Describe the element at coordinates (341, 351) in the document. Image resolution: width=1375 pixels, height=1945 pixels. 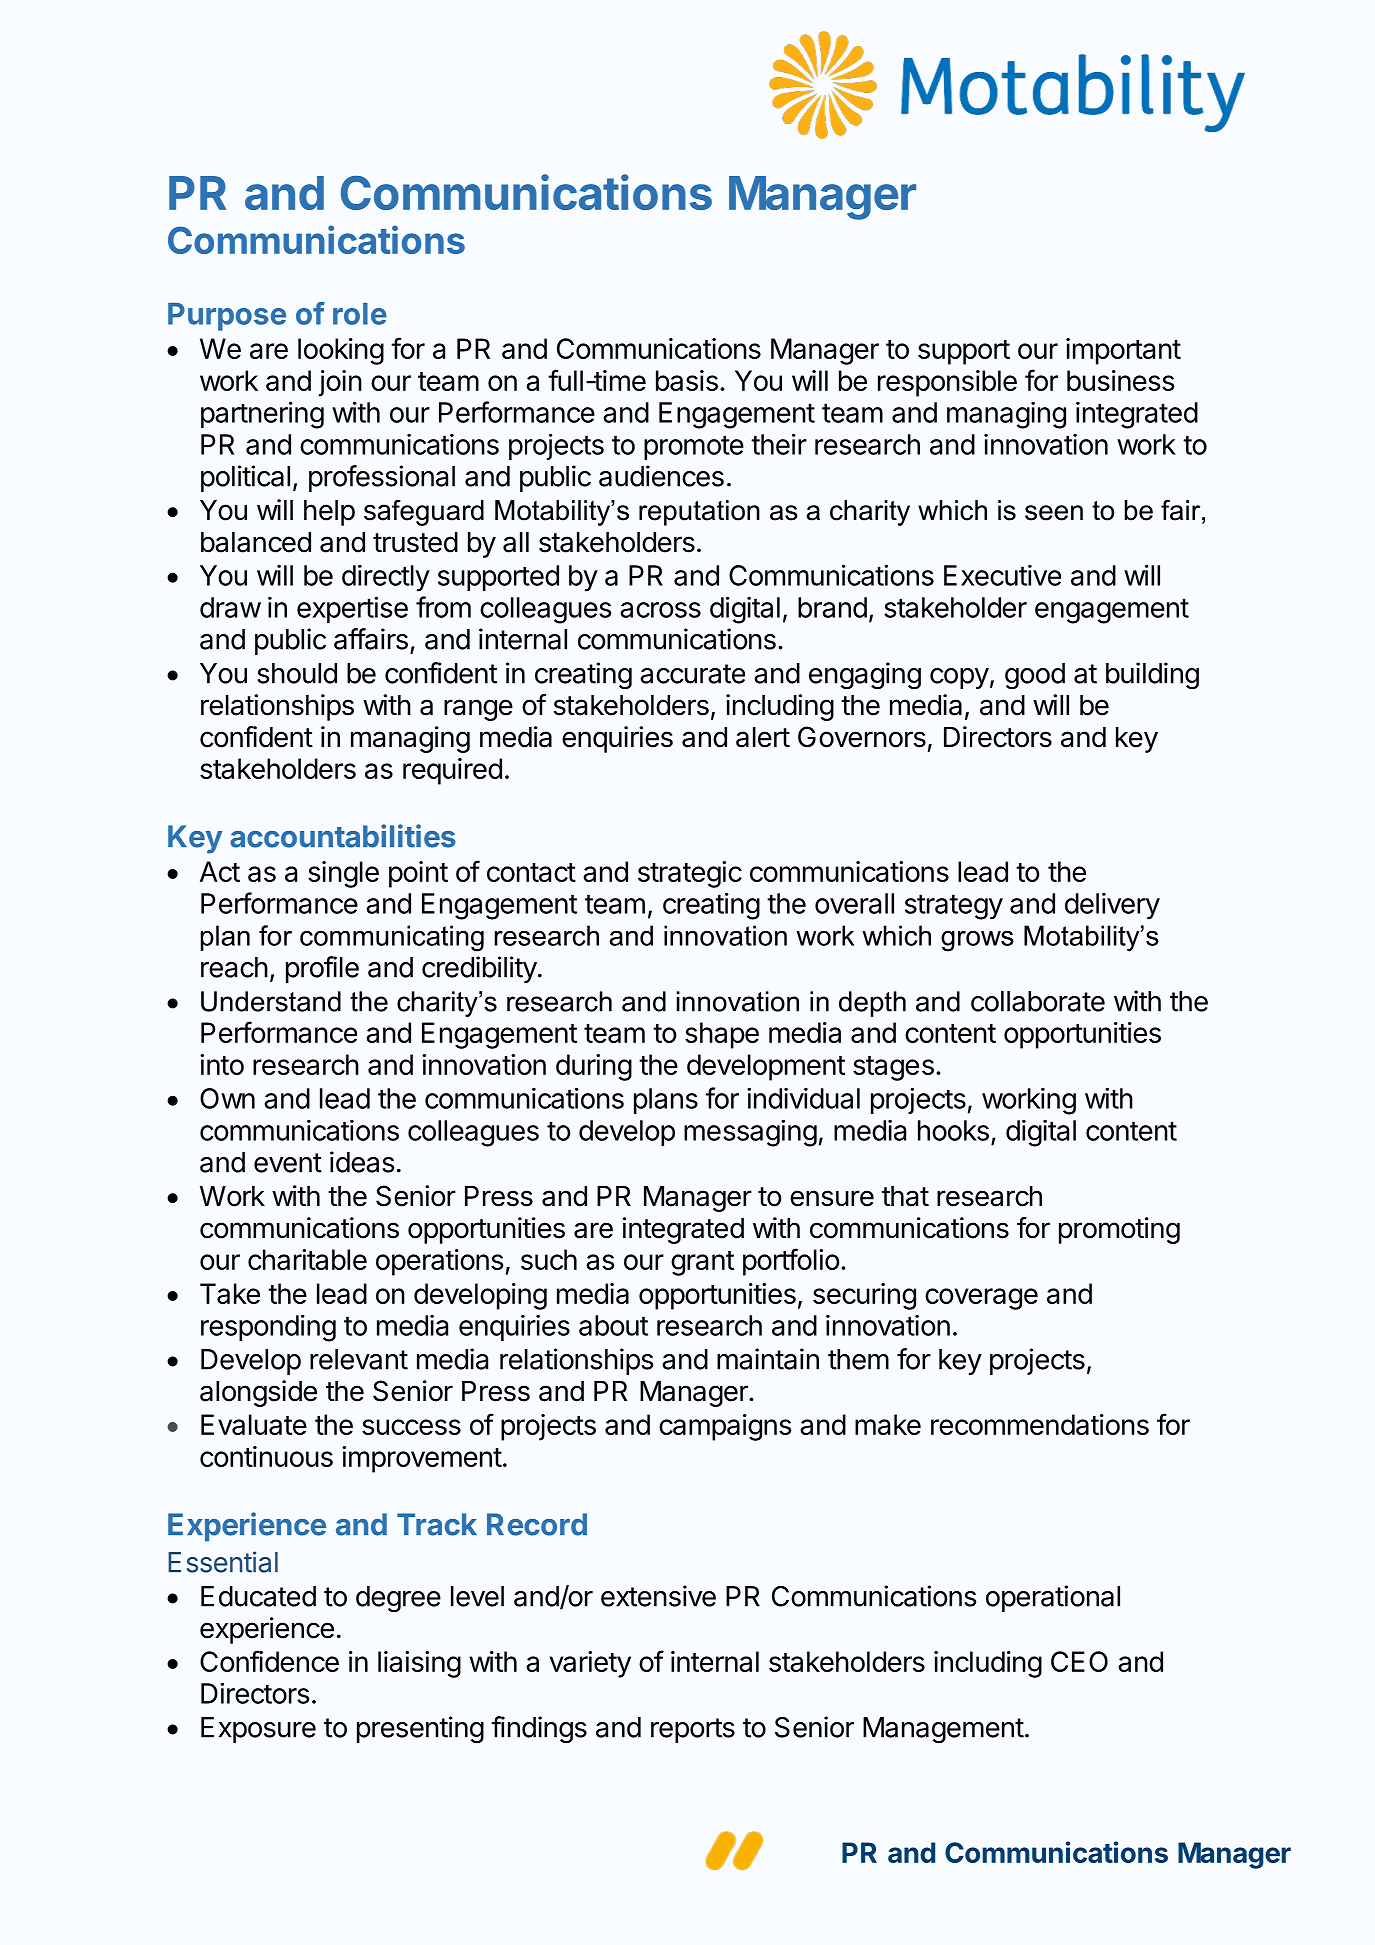
I see `looking` at that location.
